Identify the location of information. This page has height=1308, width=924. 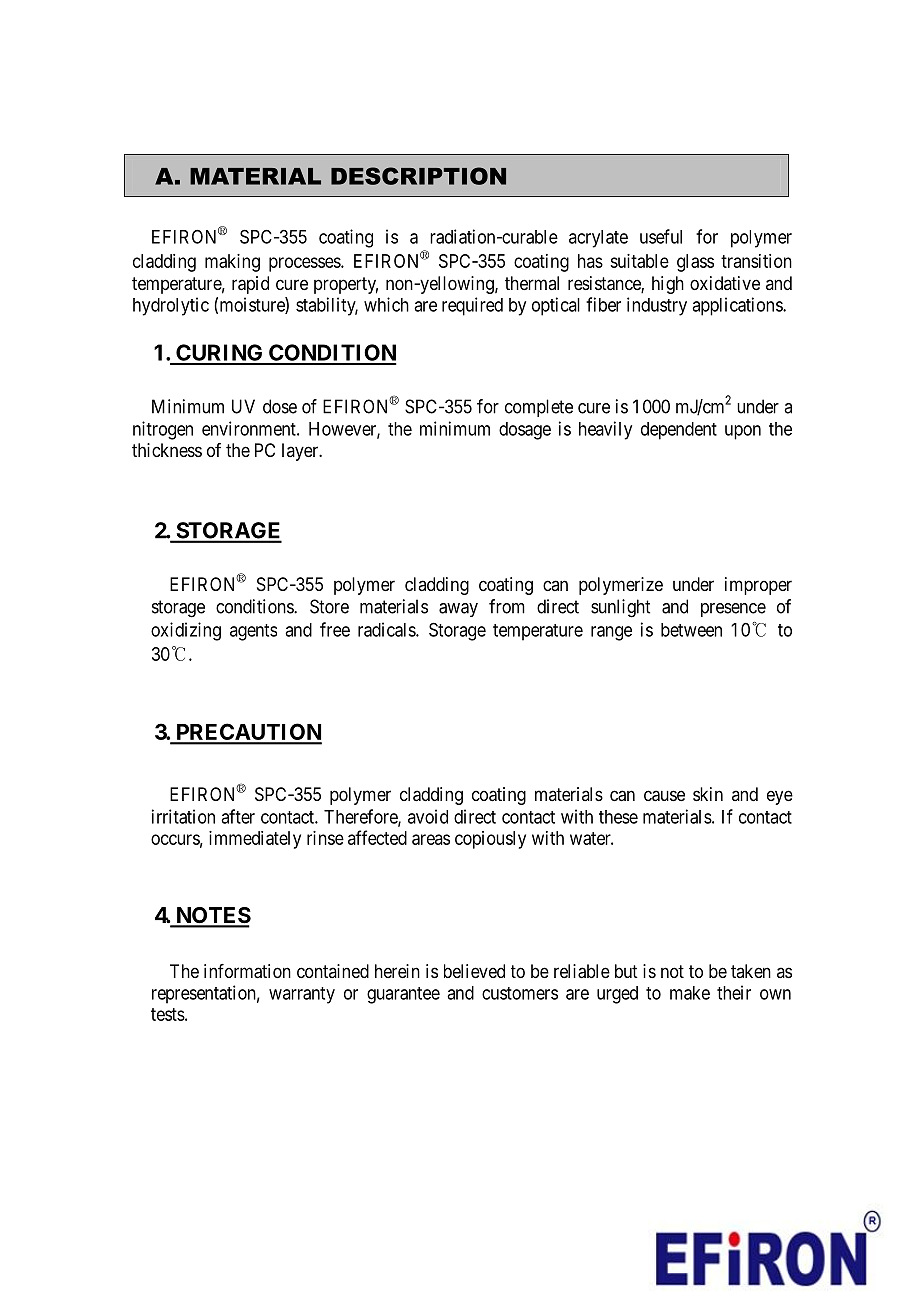
(247, 971).
